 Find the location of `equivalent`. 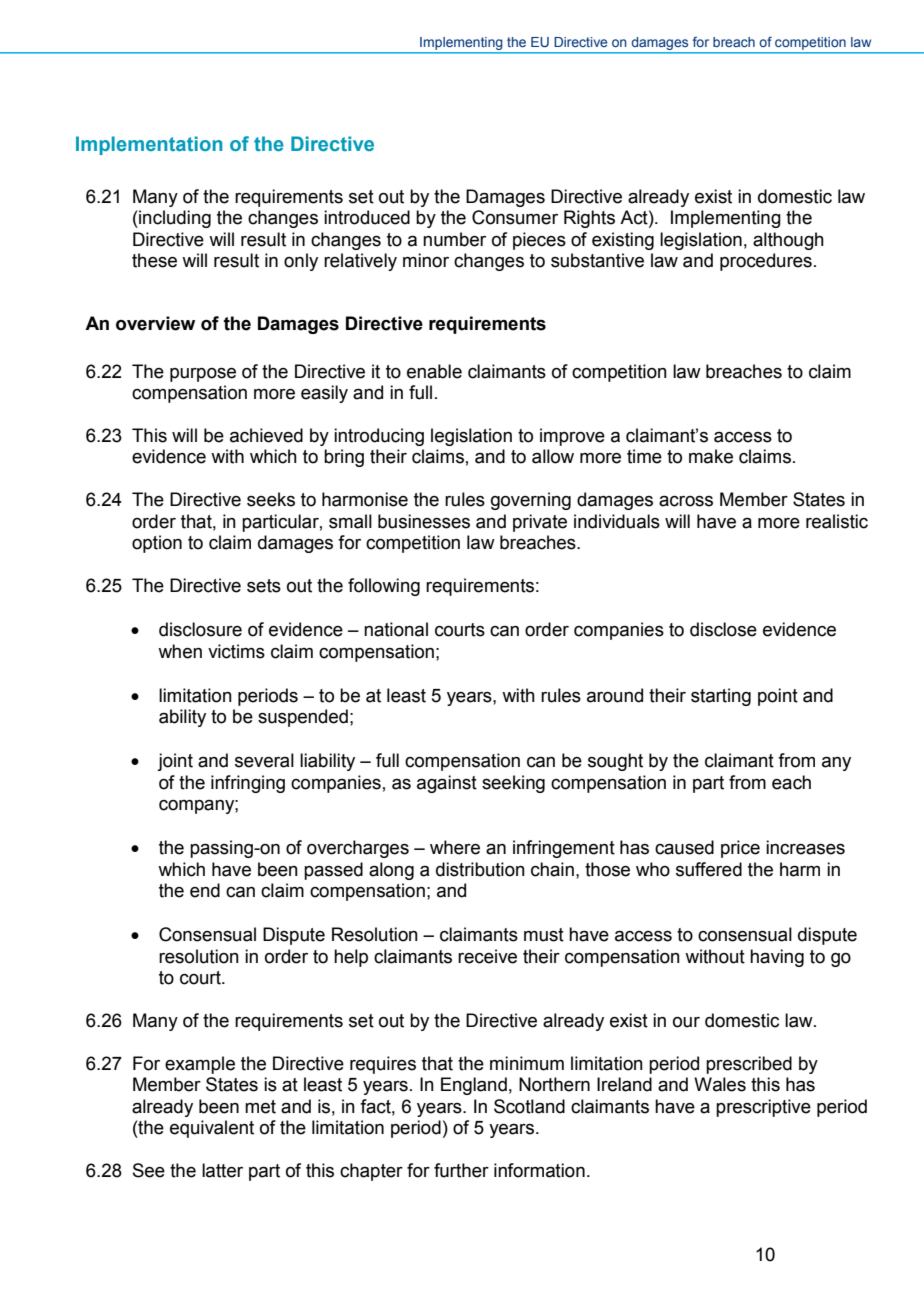

equivalent is located at coordinates (212, 1129).
